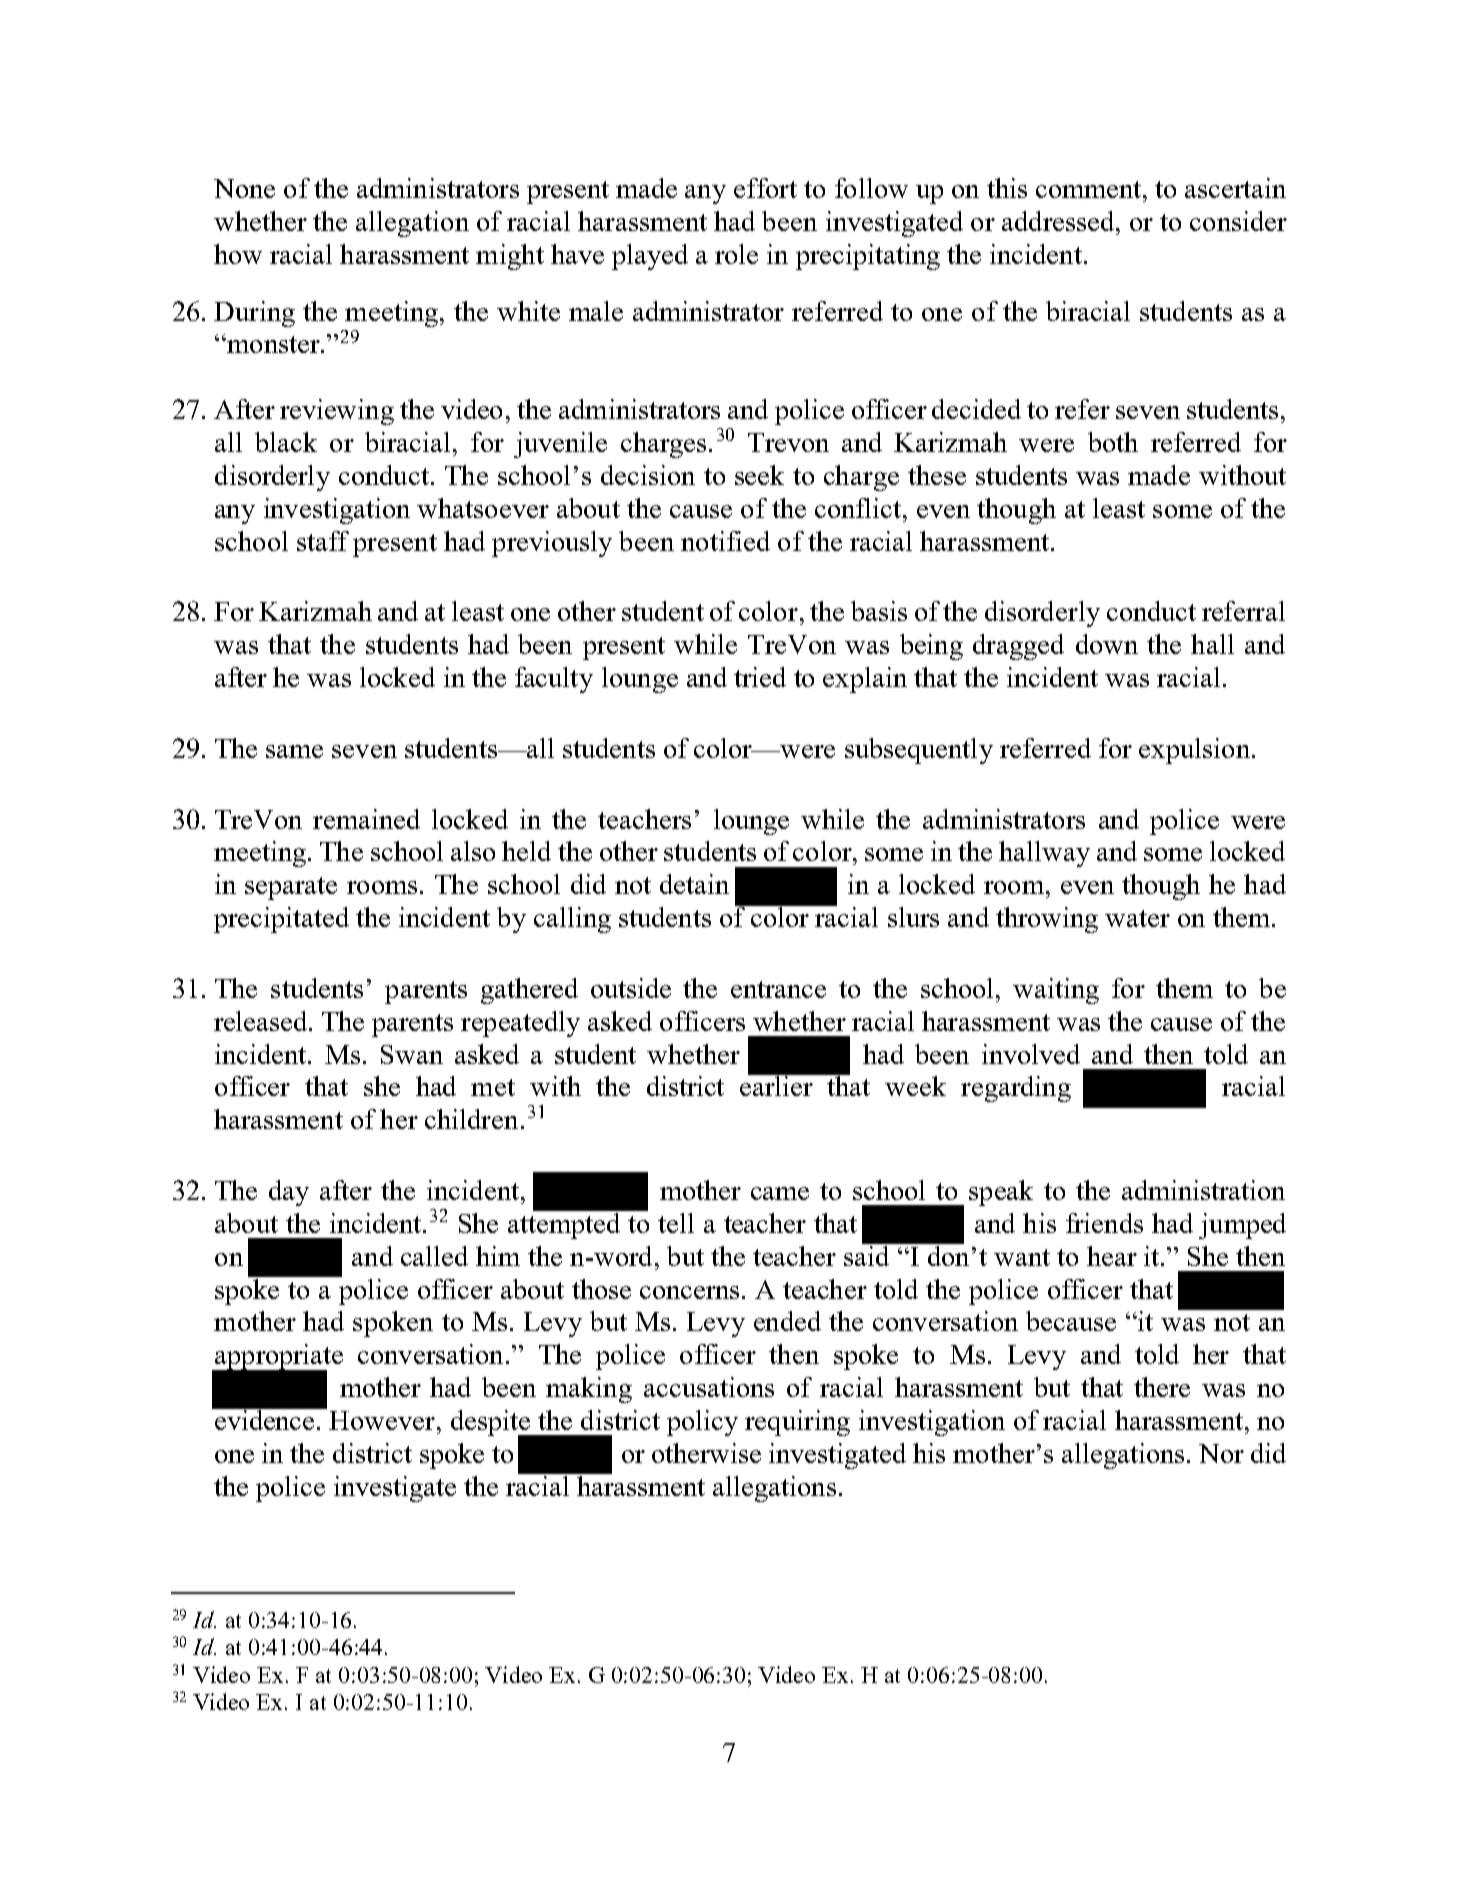 The image size is (1458, 1887). I want to click on role, so click(736, 254).
